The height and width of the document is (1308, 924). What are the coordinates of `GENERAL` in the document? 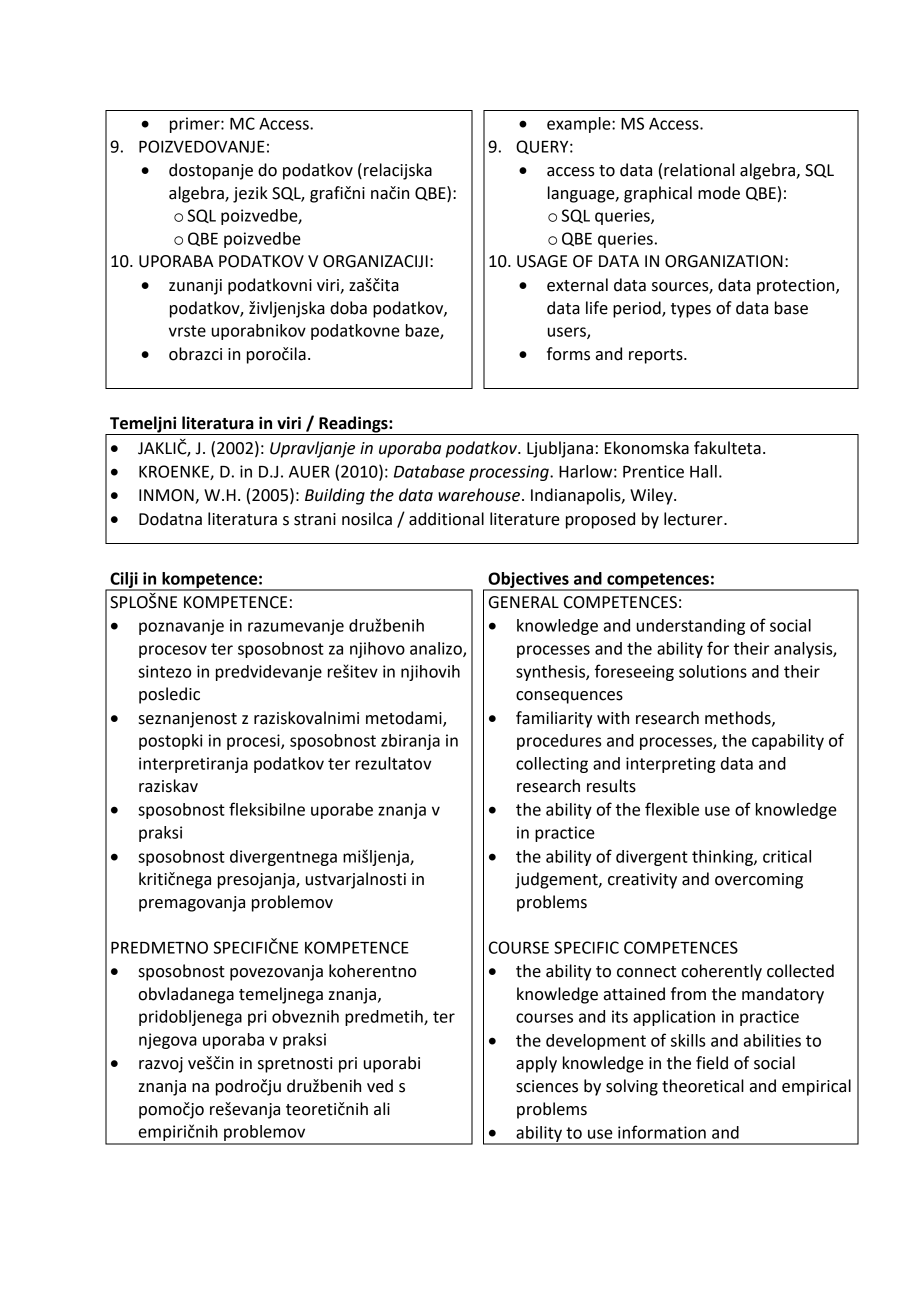 It's located at (524, 602).
